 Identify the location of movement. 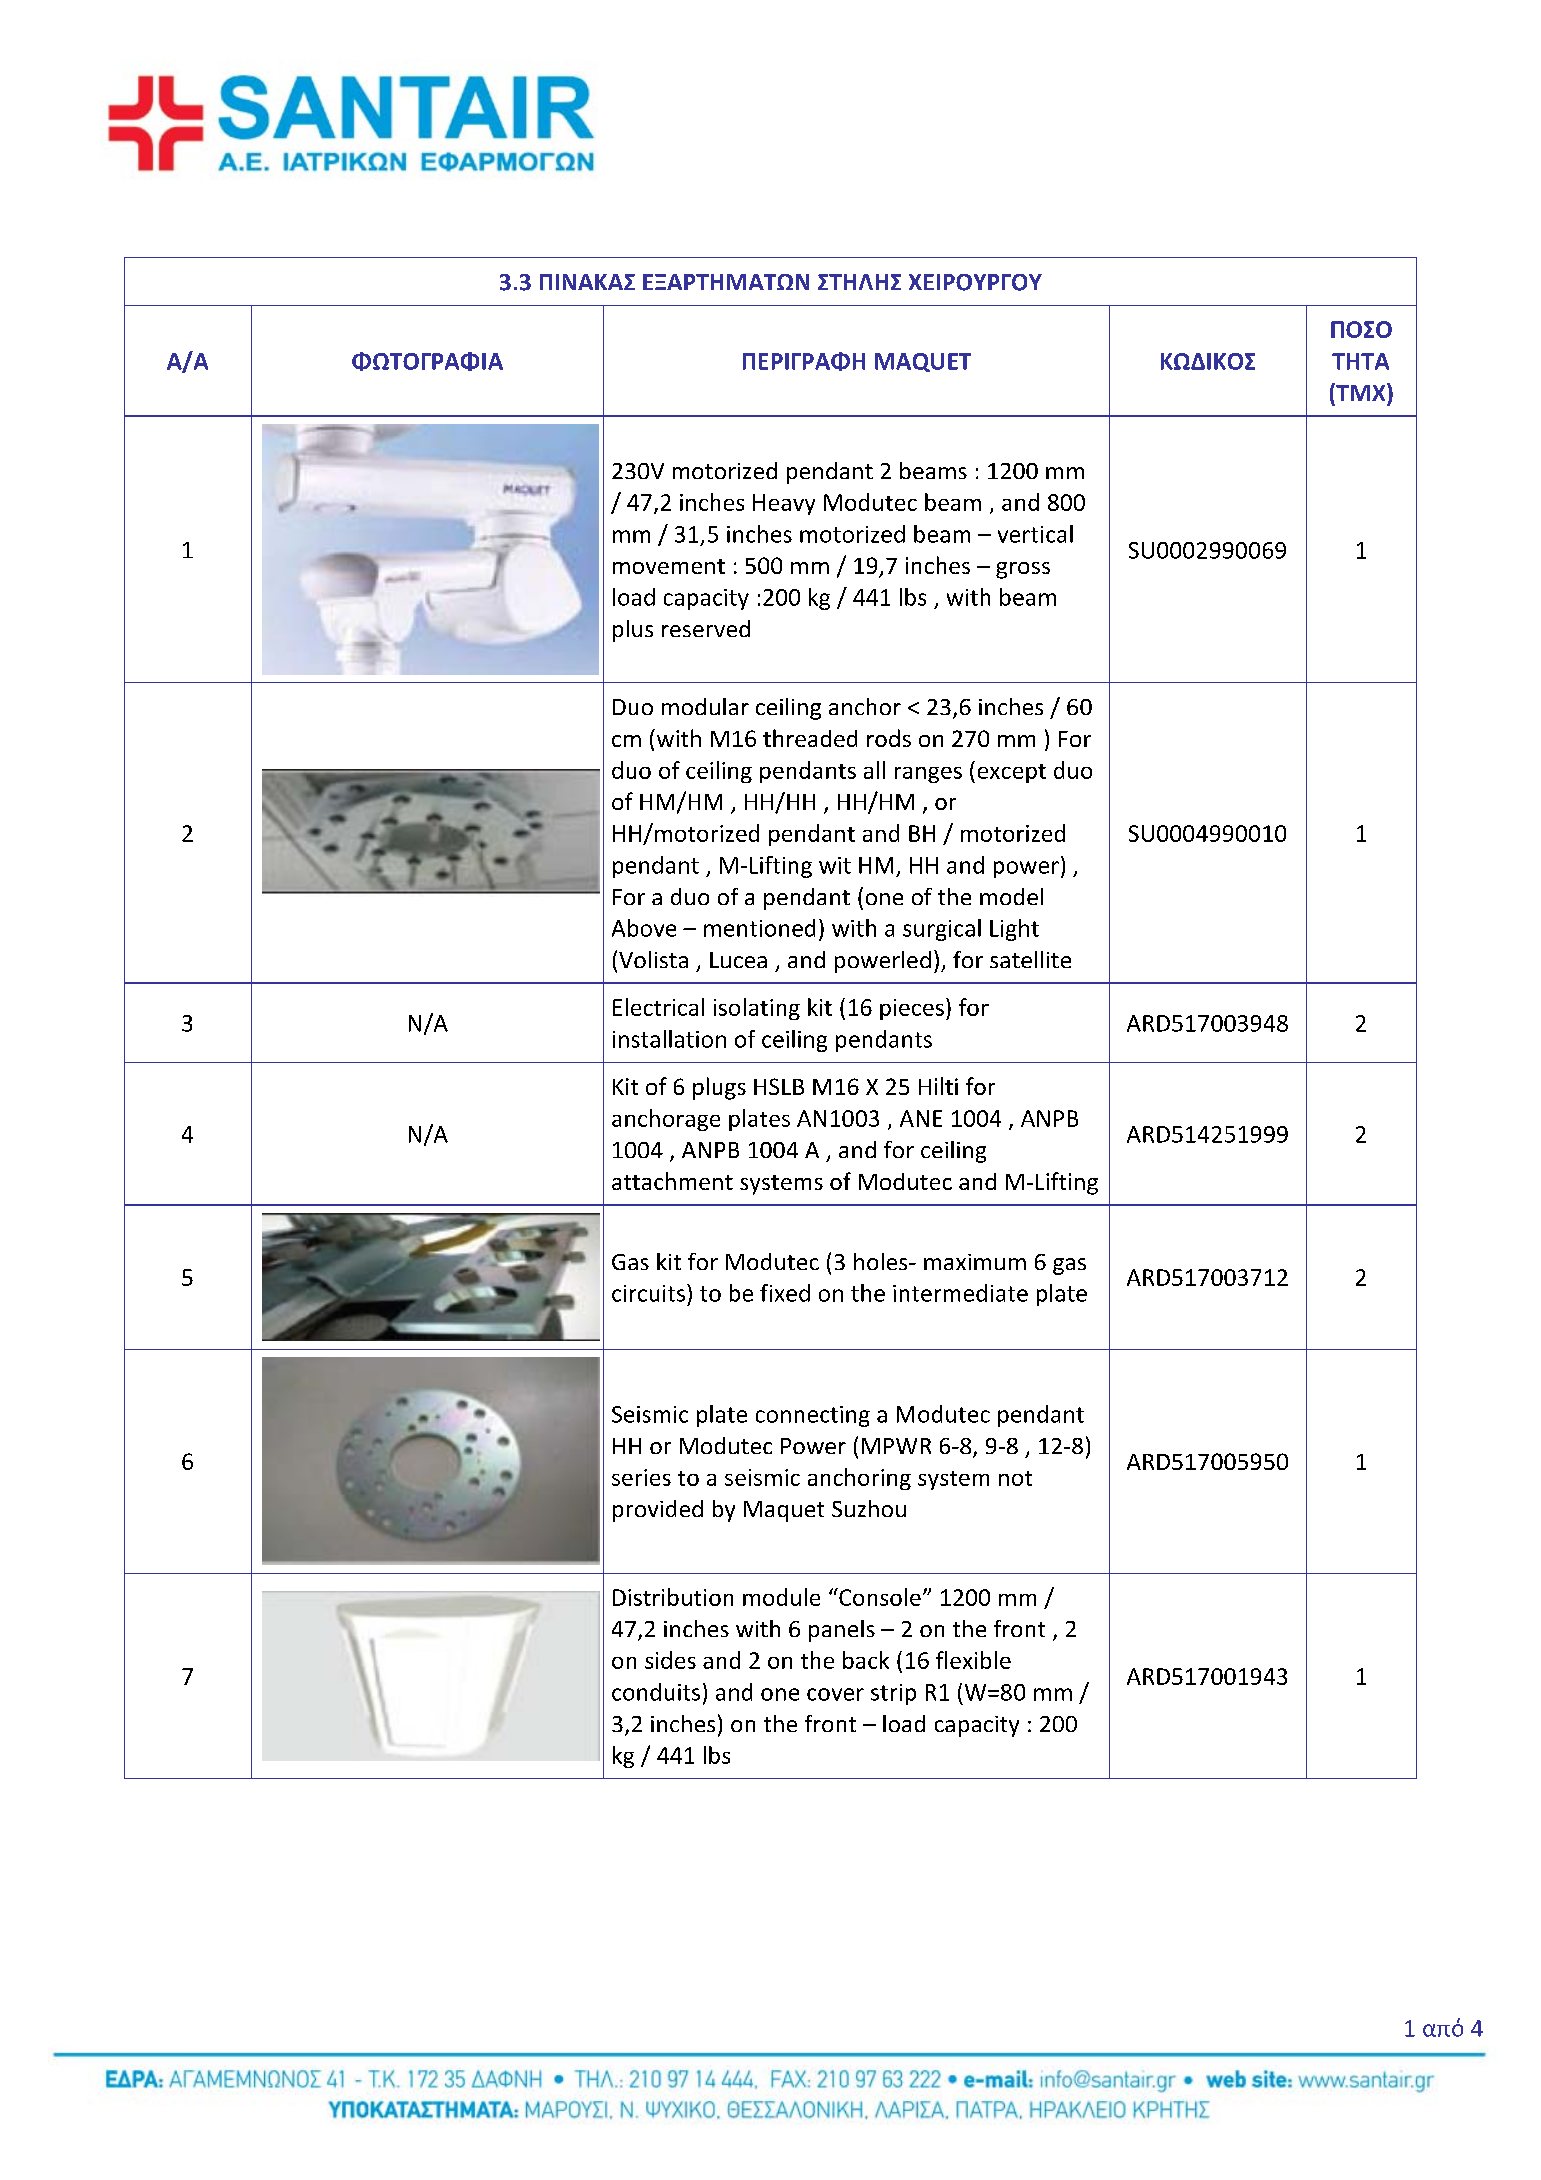
(669, 566).
